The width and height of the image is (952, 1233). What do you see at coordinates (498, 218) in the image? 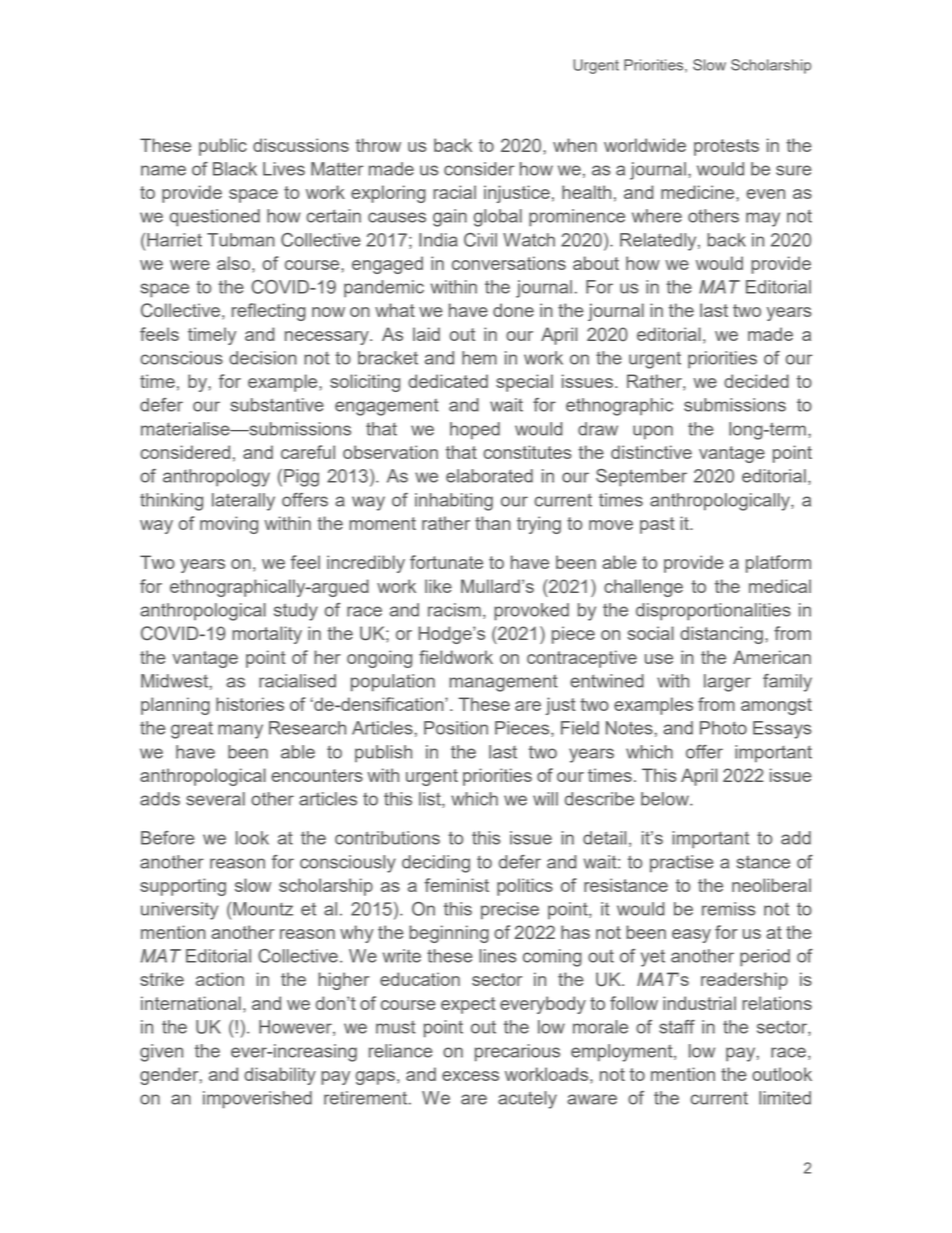
I see `global` at bounding box center [498, 218].
